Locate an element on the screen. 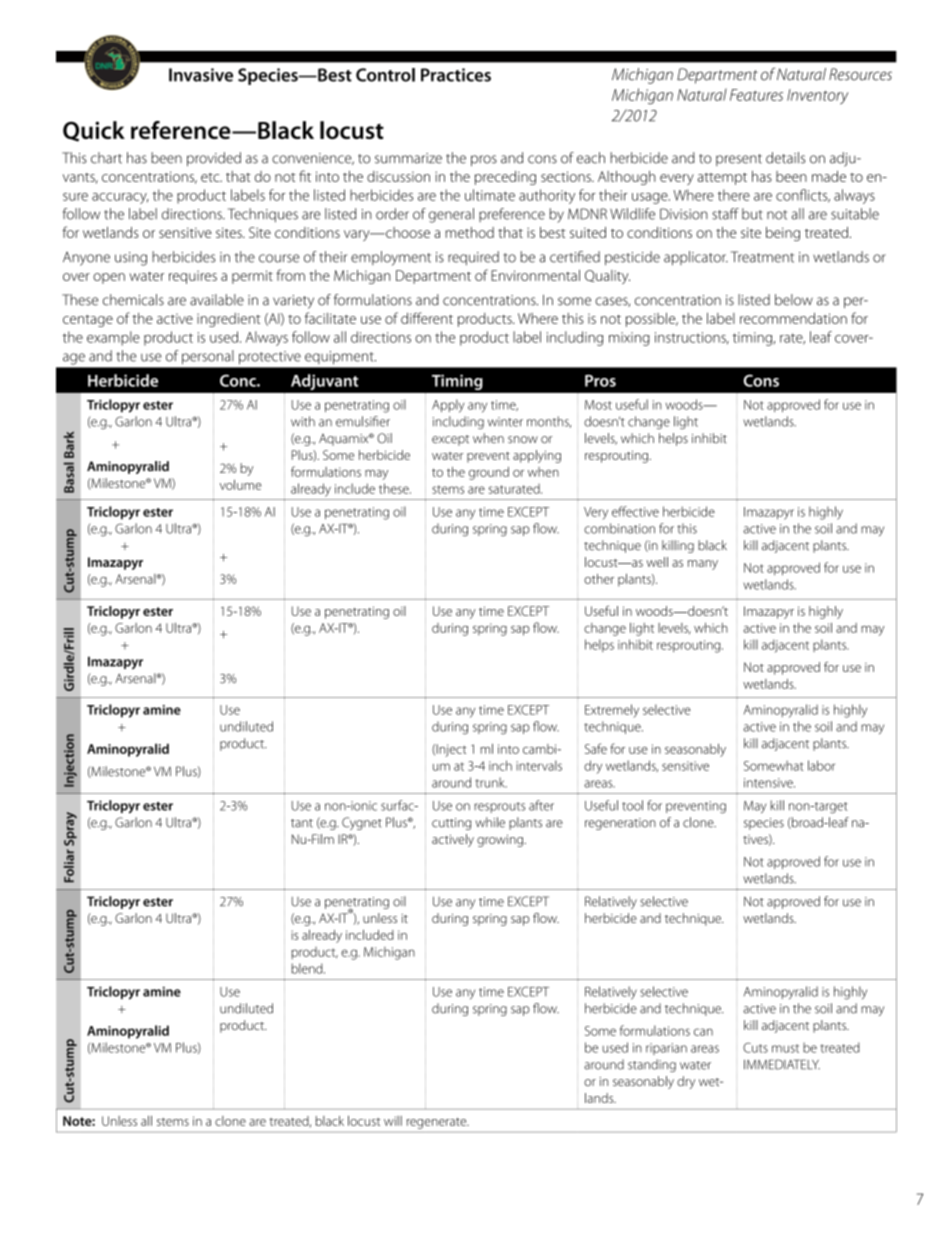 Image resolution: width=952 pixels, height=1233 pixels. many is located at coordinates (703, 565).
